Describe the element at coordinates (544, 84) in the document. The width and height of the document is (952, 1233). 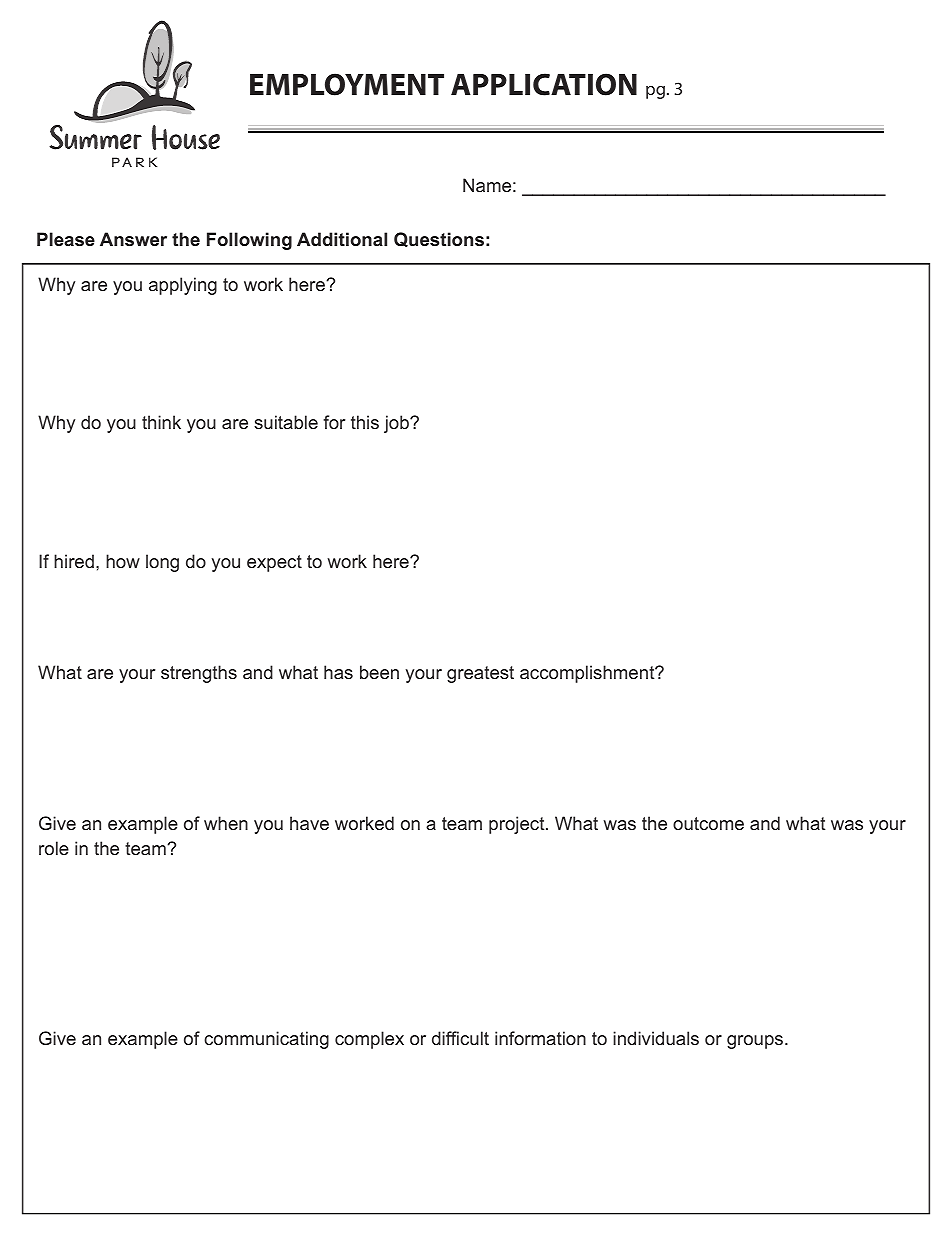
I see `APPLICATION` at that location.
